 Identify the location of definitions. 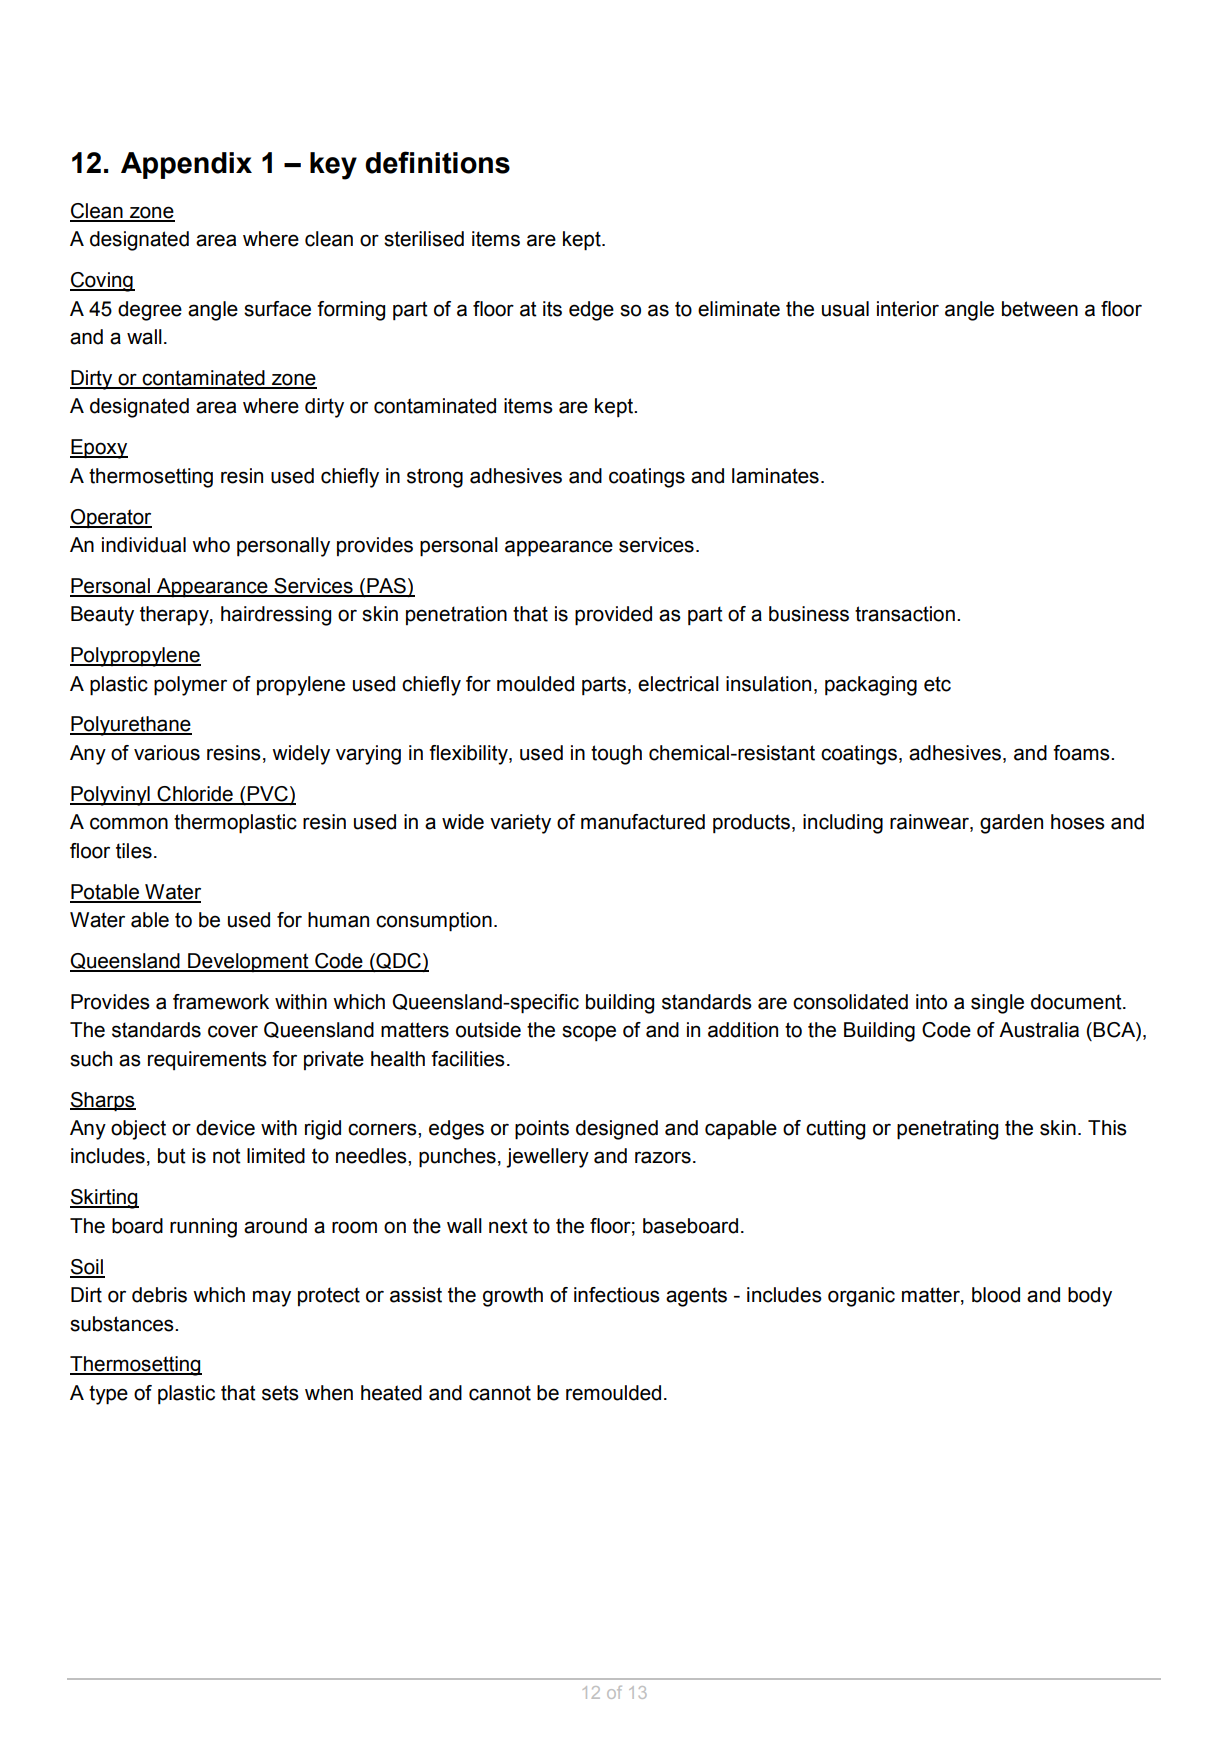
(437, 162).
